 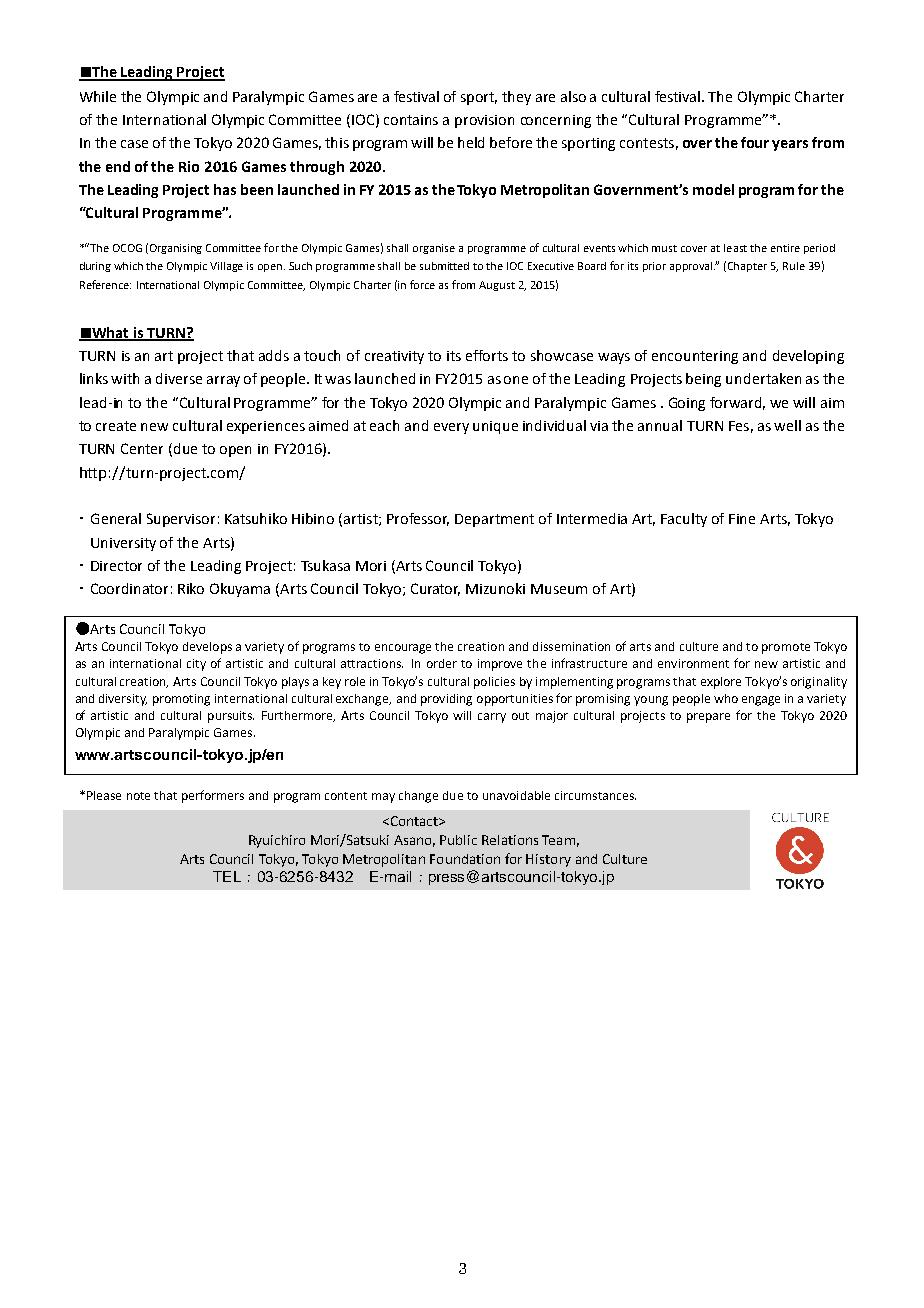 What do you see at coordinates (458, 840) in the screenshot?
I see `Public` at bounding box center [458, 840].
